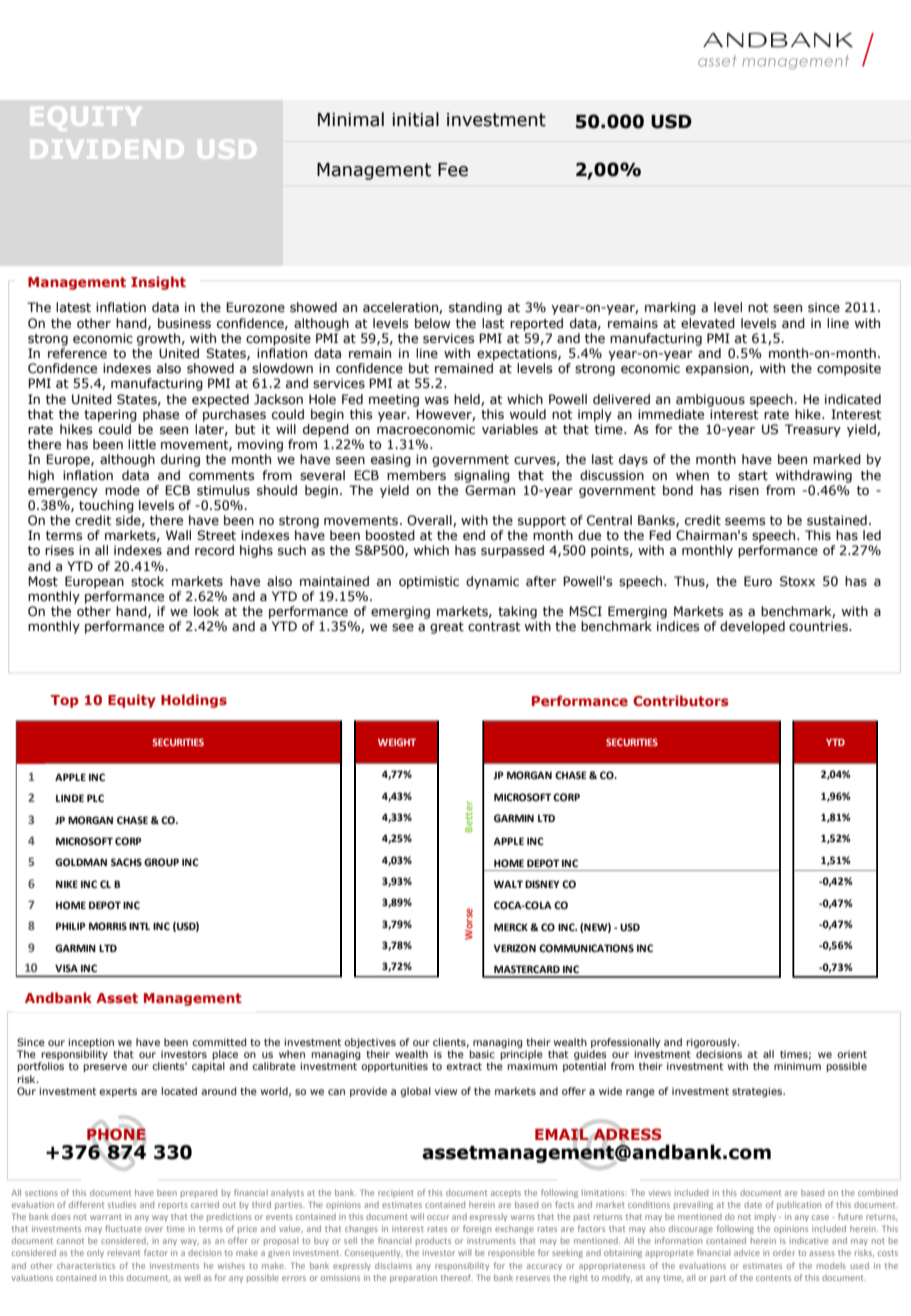 The image size is (911, 1316). I want to click on INTL, so click(139, 926).
